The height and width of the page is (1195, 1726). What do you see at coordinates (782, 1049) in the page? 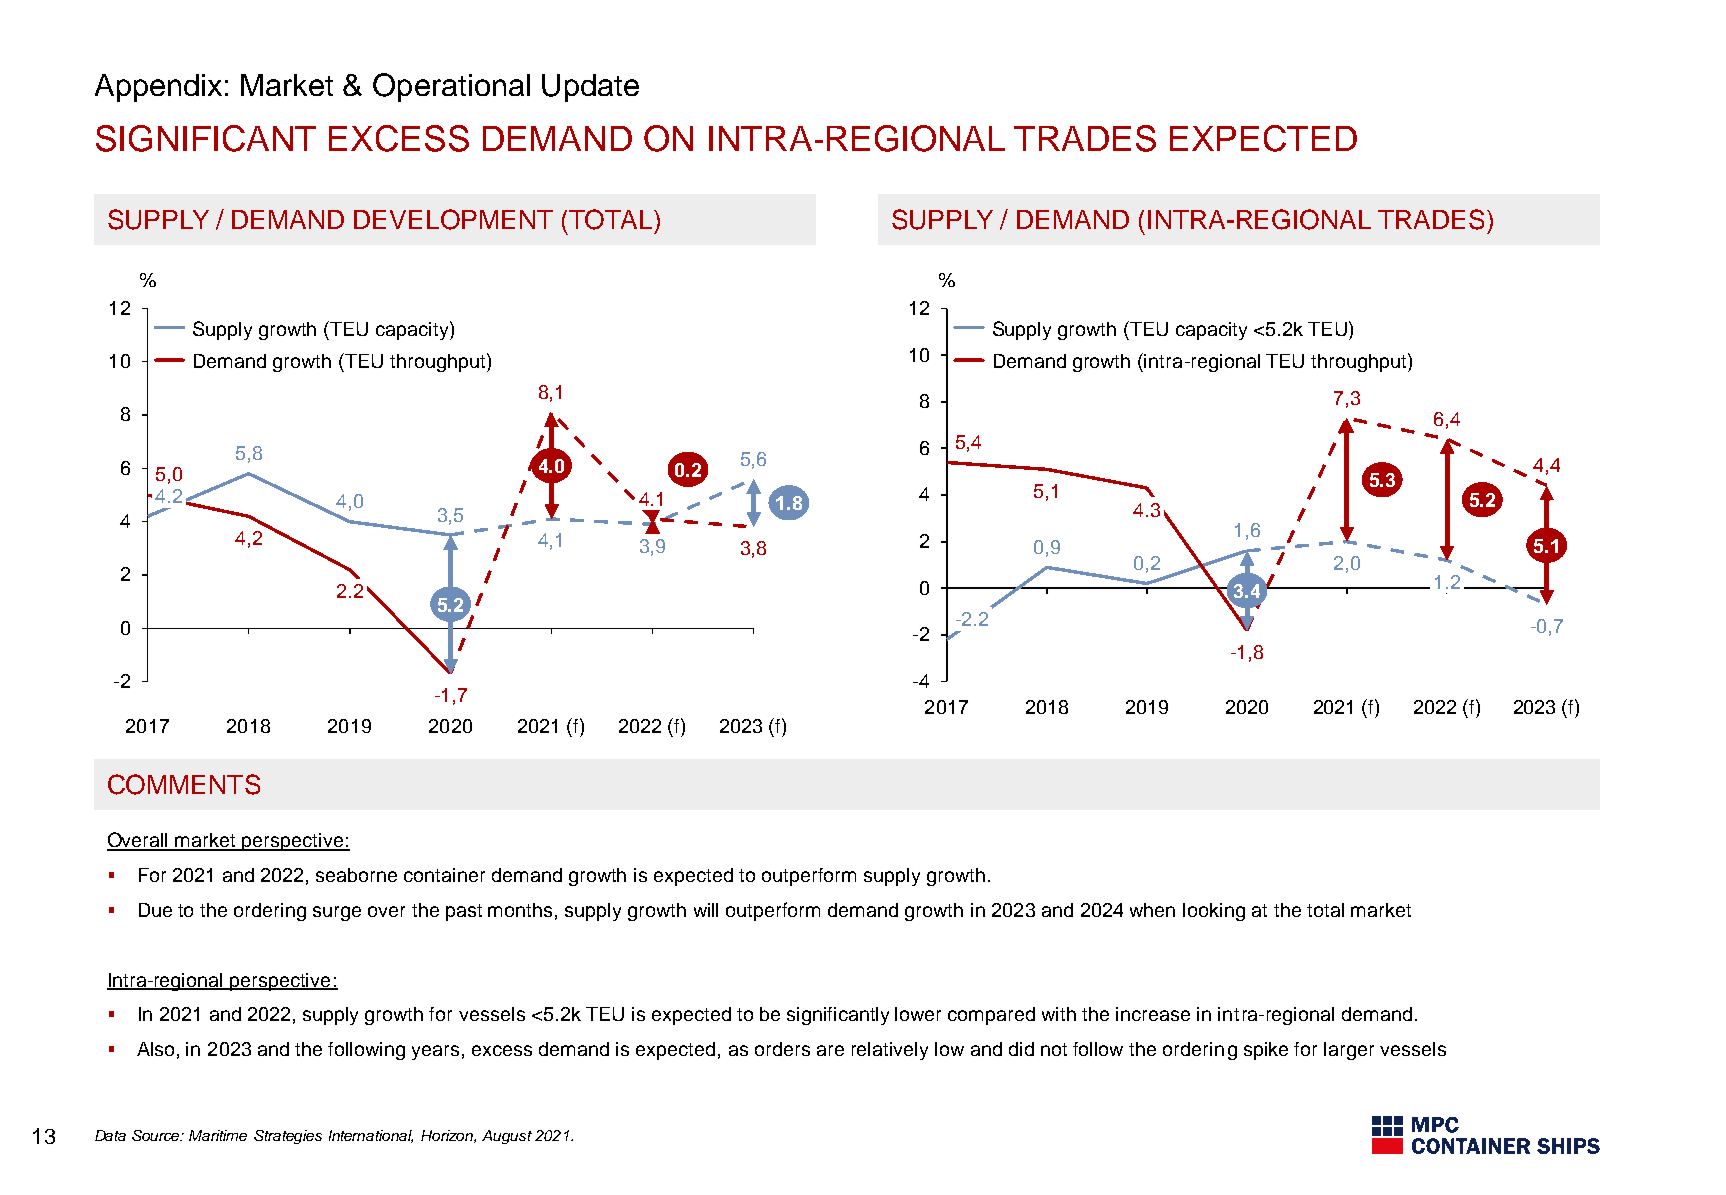
I see `orders` at bounding box center [782, 1049].
